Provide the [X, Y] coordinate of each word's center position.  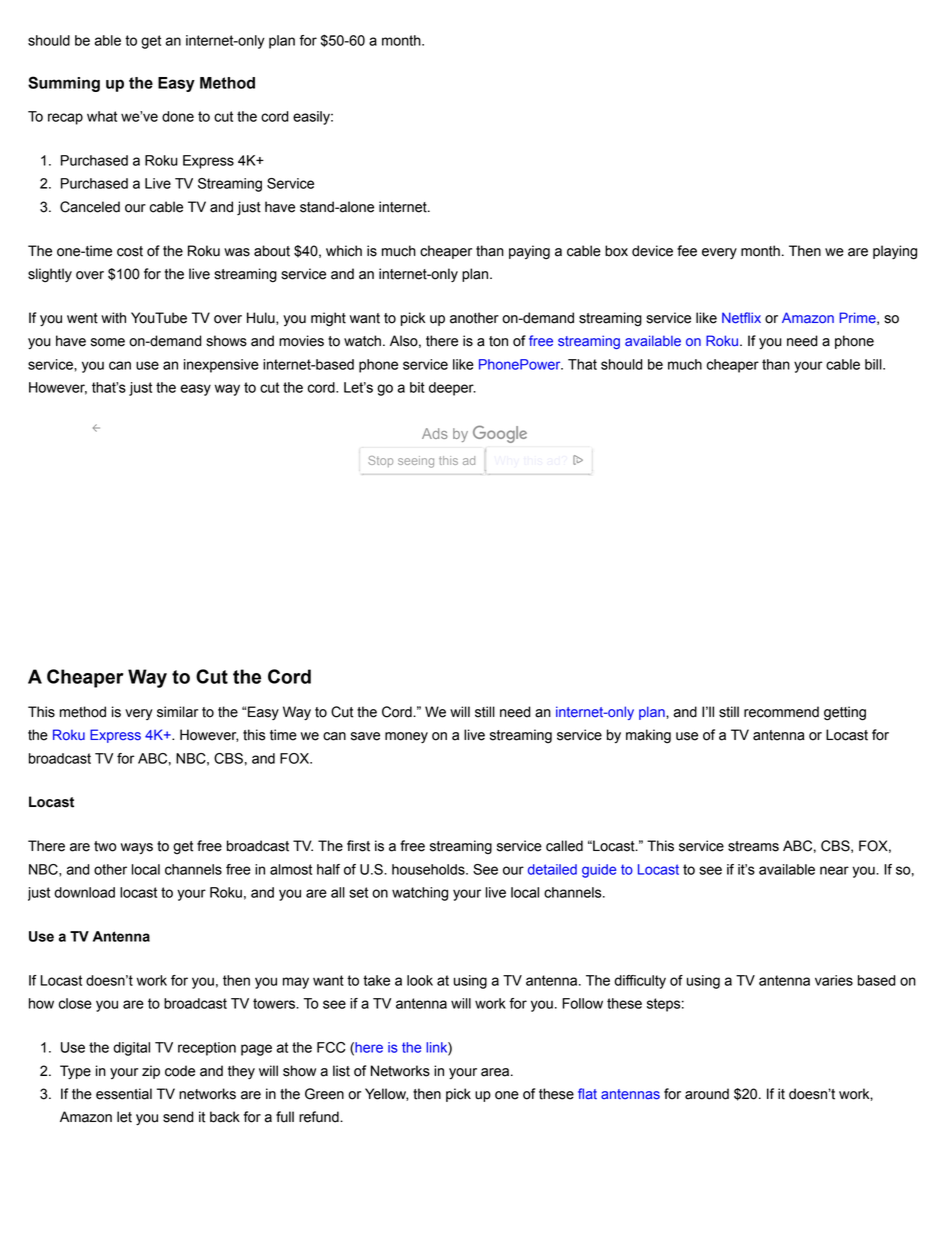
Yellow [386, 1094]
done [178, 116]
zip [151, 1072]
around [707, 1094]
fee [687, 251]
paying [529, 252]
